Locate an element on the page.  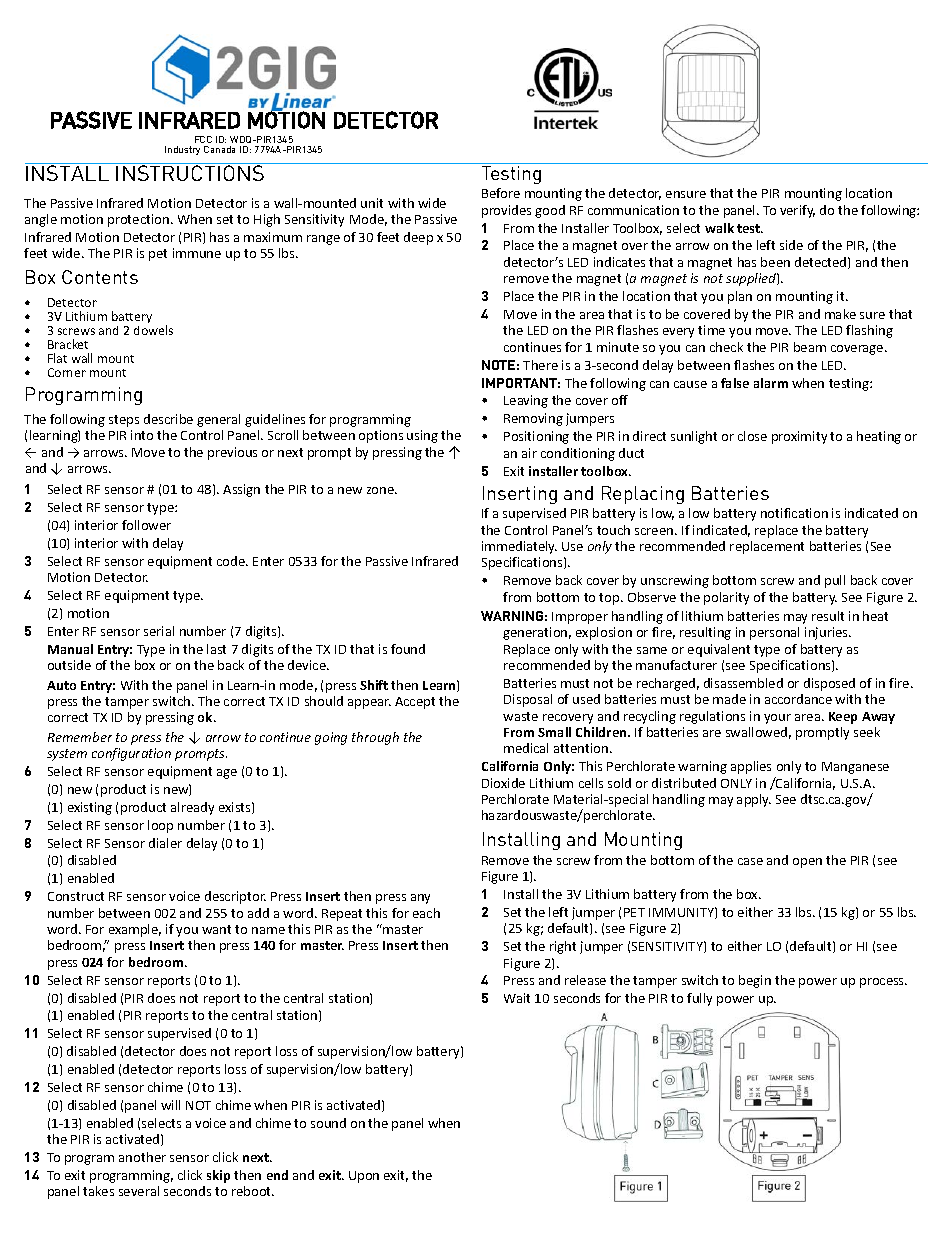
notification is located at coordinates (794, 513).
